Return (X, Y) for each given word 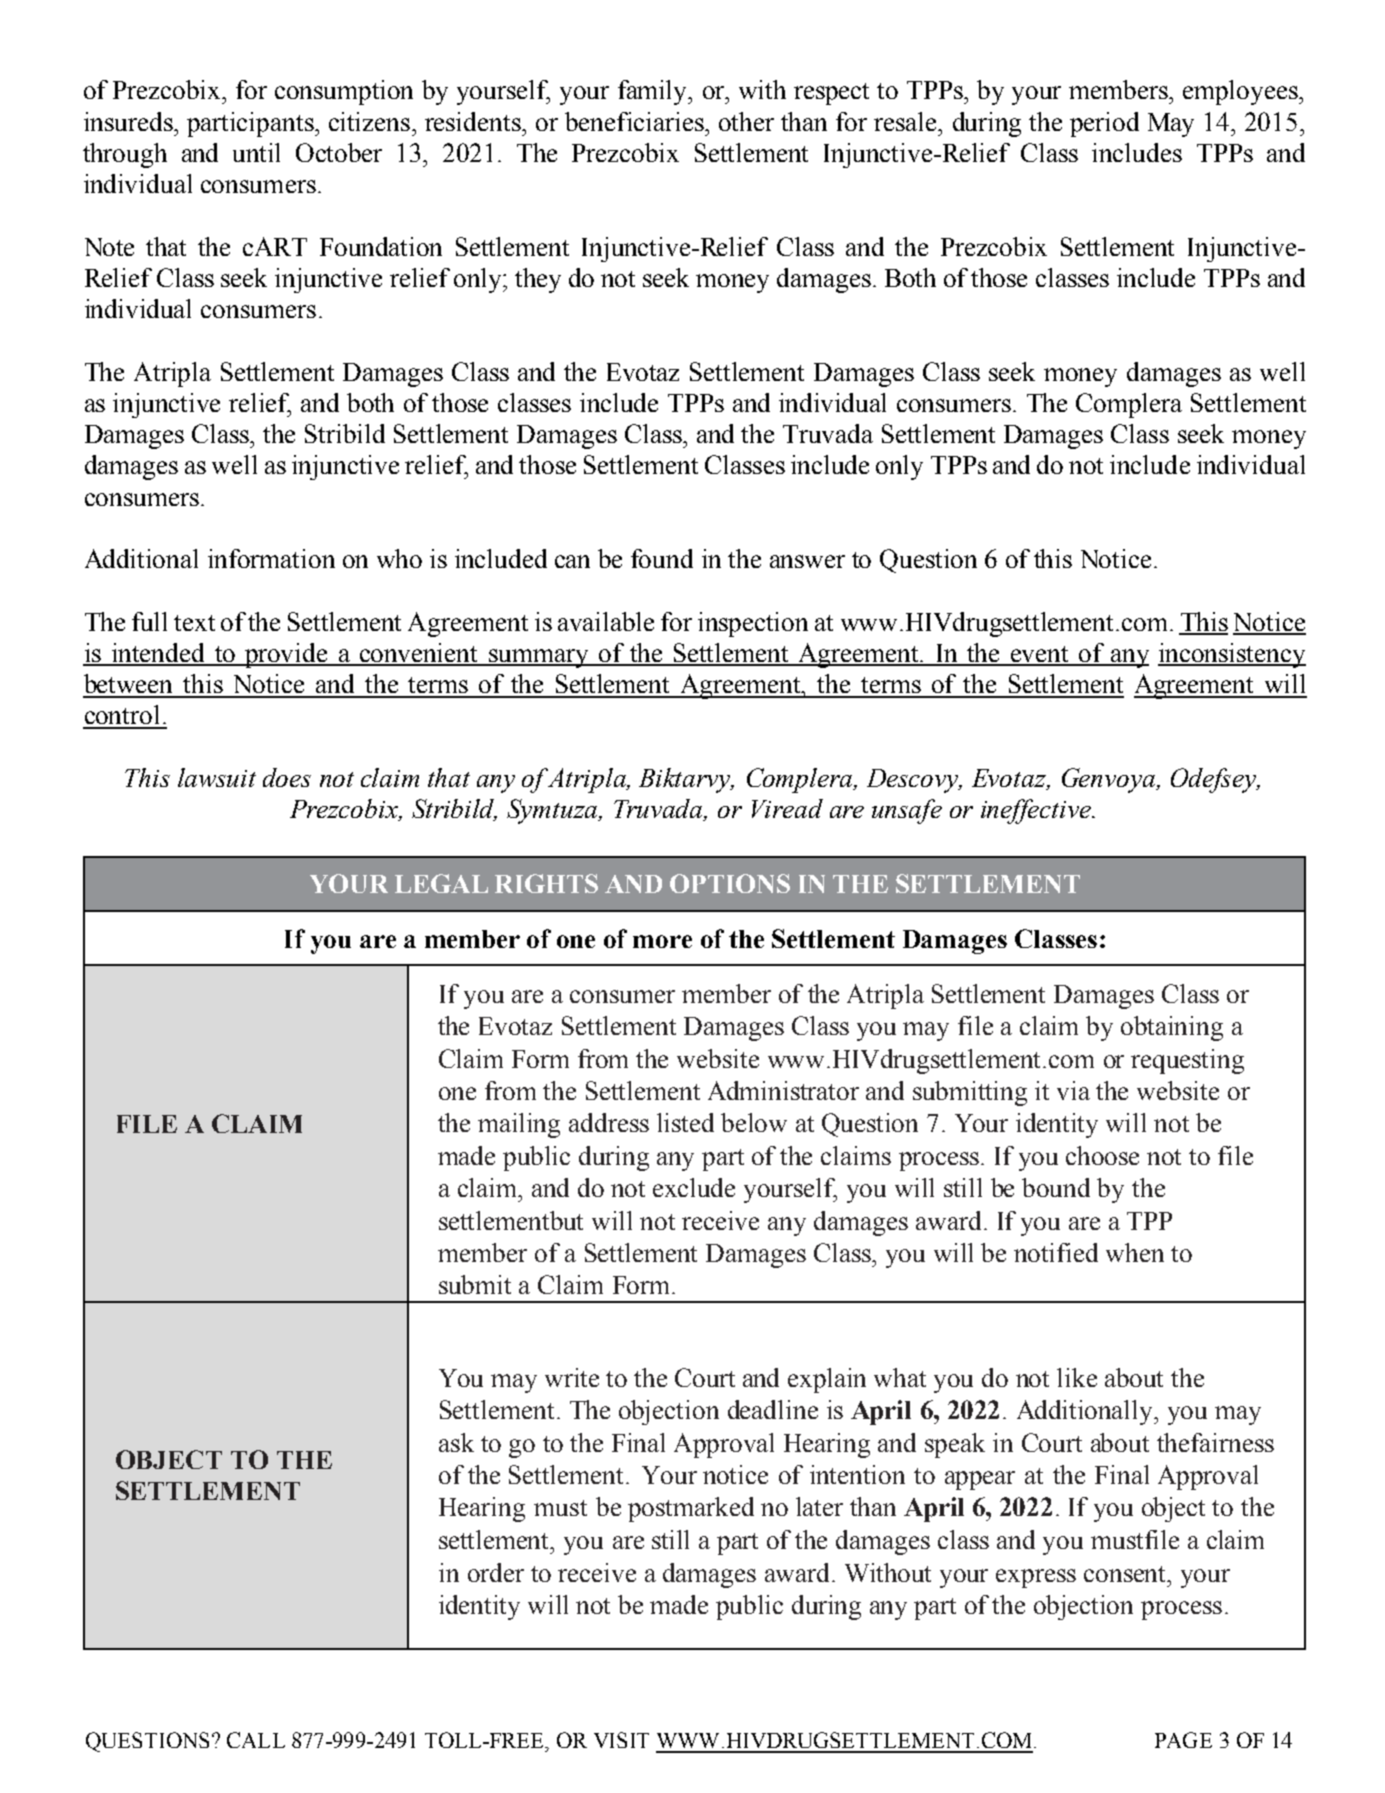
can (572, 561)
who (399, 558)
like (1077, 1377)
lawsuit (217, 777)
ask (456, 1442)
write (572, 1377)
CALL (256, 1740)
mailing (519, 1125)
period (1104, 124)
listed (685, 1122)
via (1073, 1090)
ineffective (1037, 811)
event (1039, 655)
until (256, 152)
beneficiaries (635, 121)
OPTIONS (730, 883)
